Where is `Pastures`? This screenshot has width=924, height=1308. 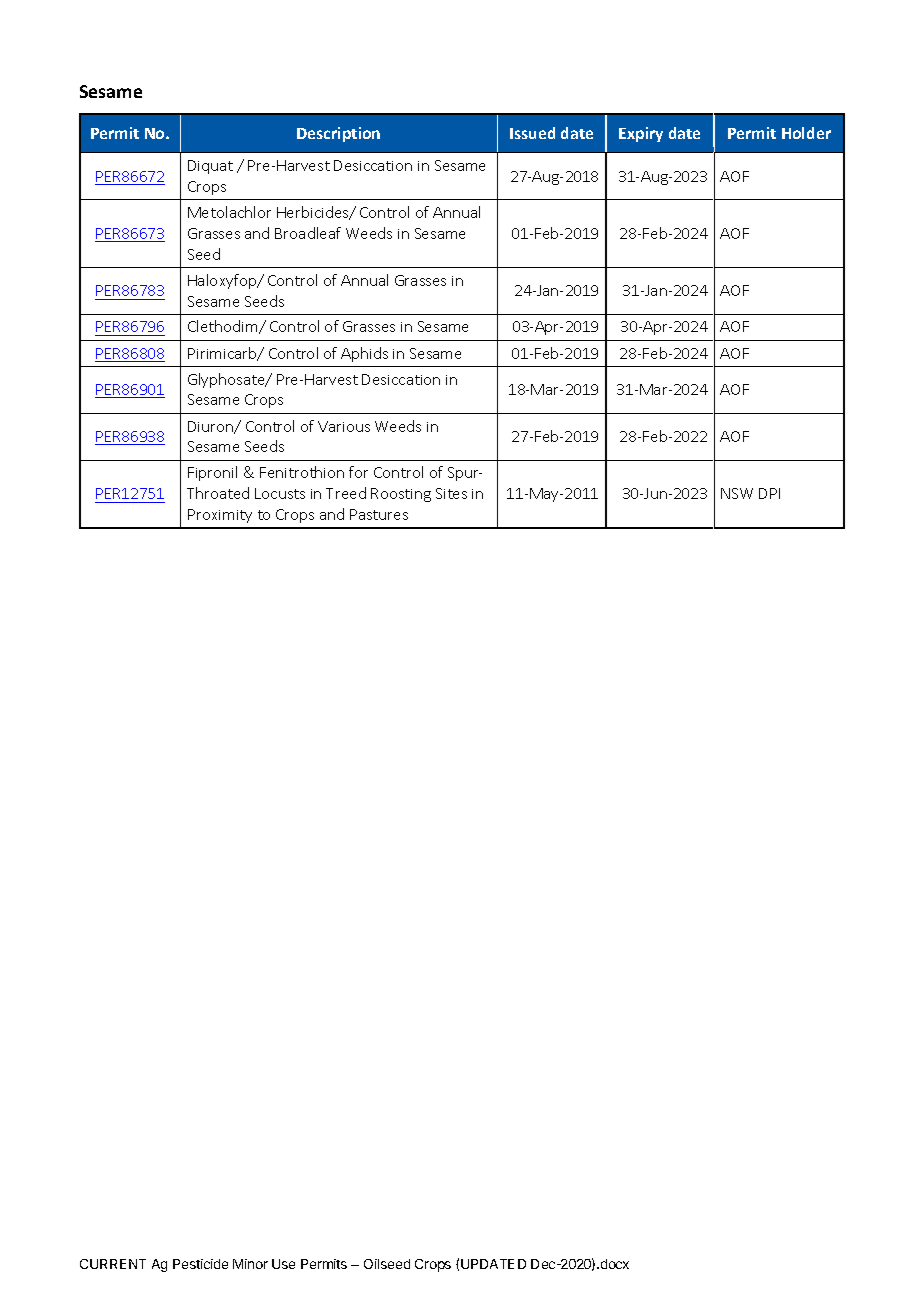 Pastures is located at coordinates (379, 514).
